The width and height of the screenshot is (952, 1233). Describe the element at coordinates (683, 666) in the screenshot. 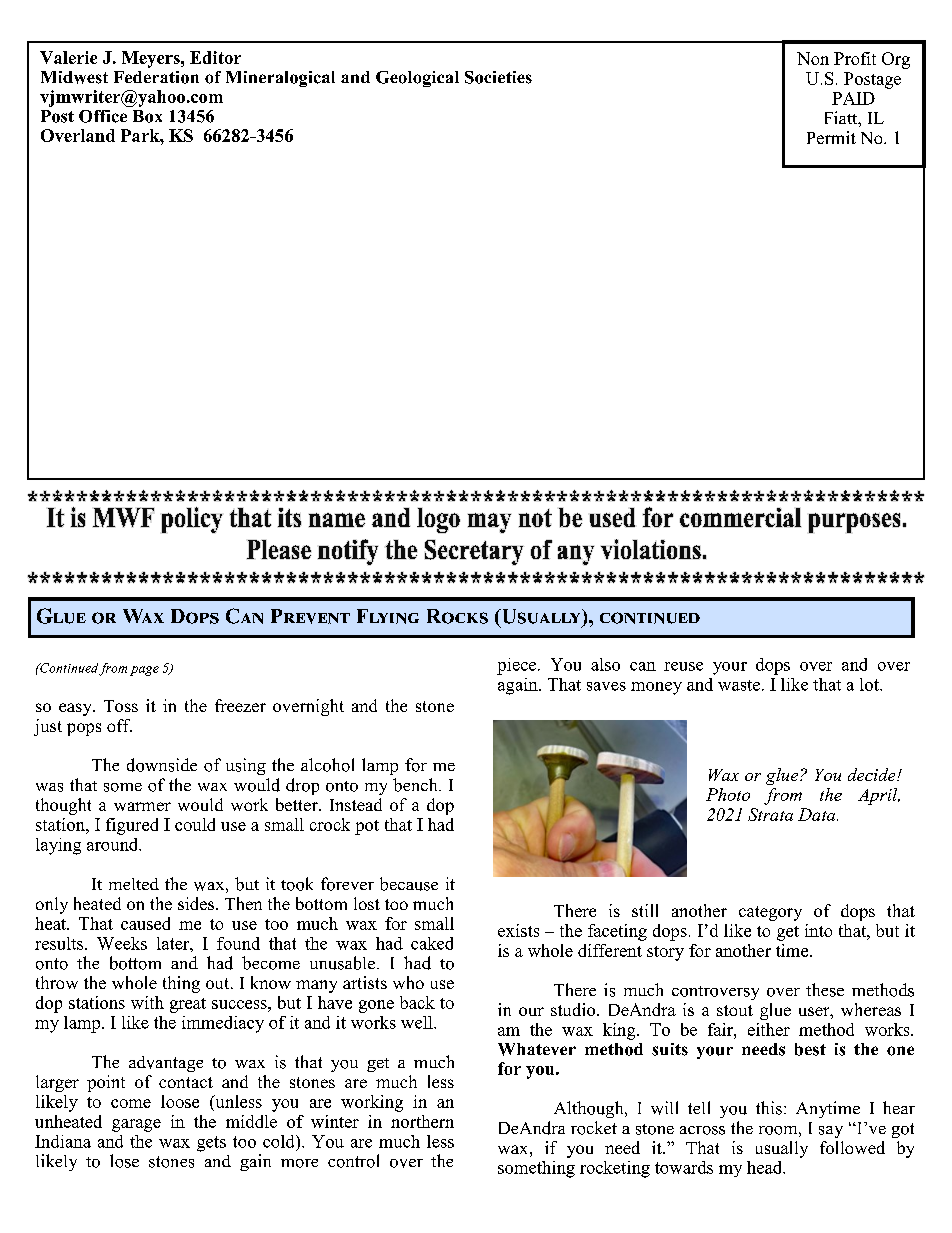

I see `reuse` at that location.
